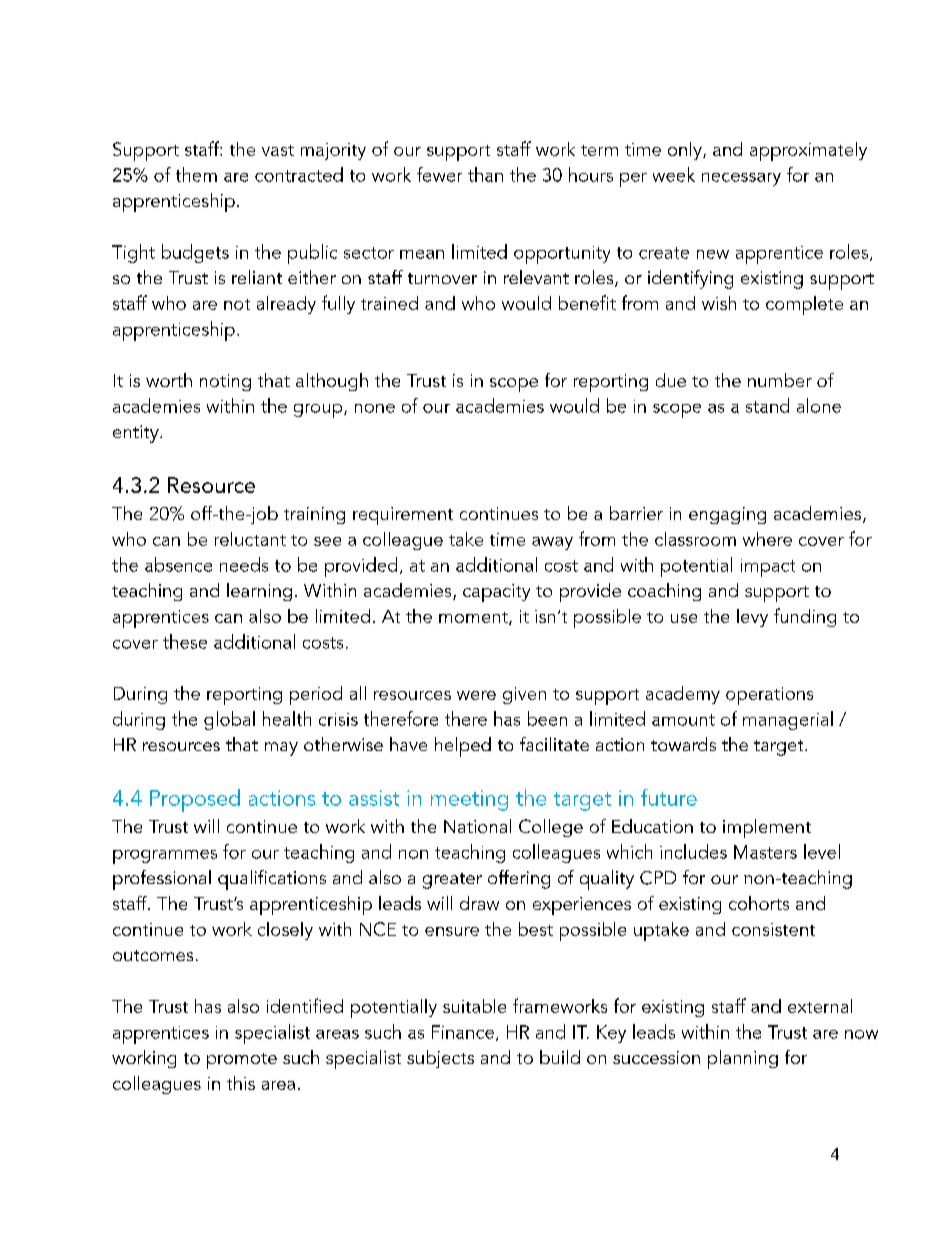 The width and height of the screenshot is (952, 1233). What do you see at coordinates (741, 179) in the screenshot?
I see `necessary` at bounding box center [741, 179].
